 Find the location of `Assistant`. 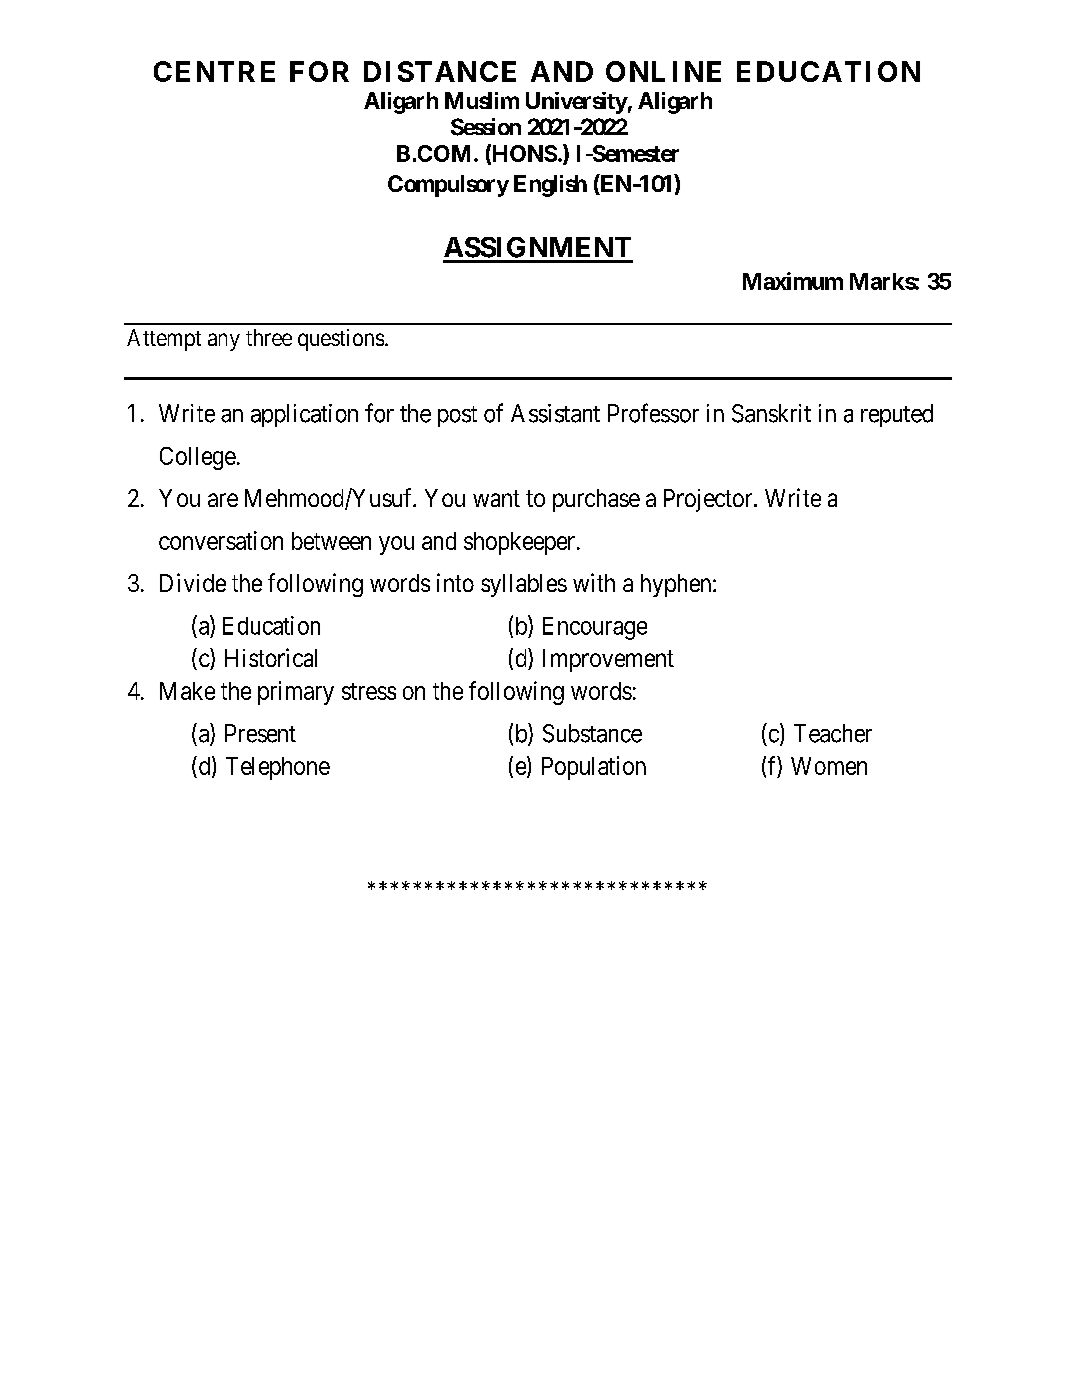

Assistant is located at coordinates (555, 413).
